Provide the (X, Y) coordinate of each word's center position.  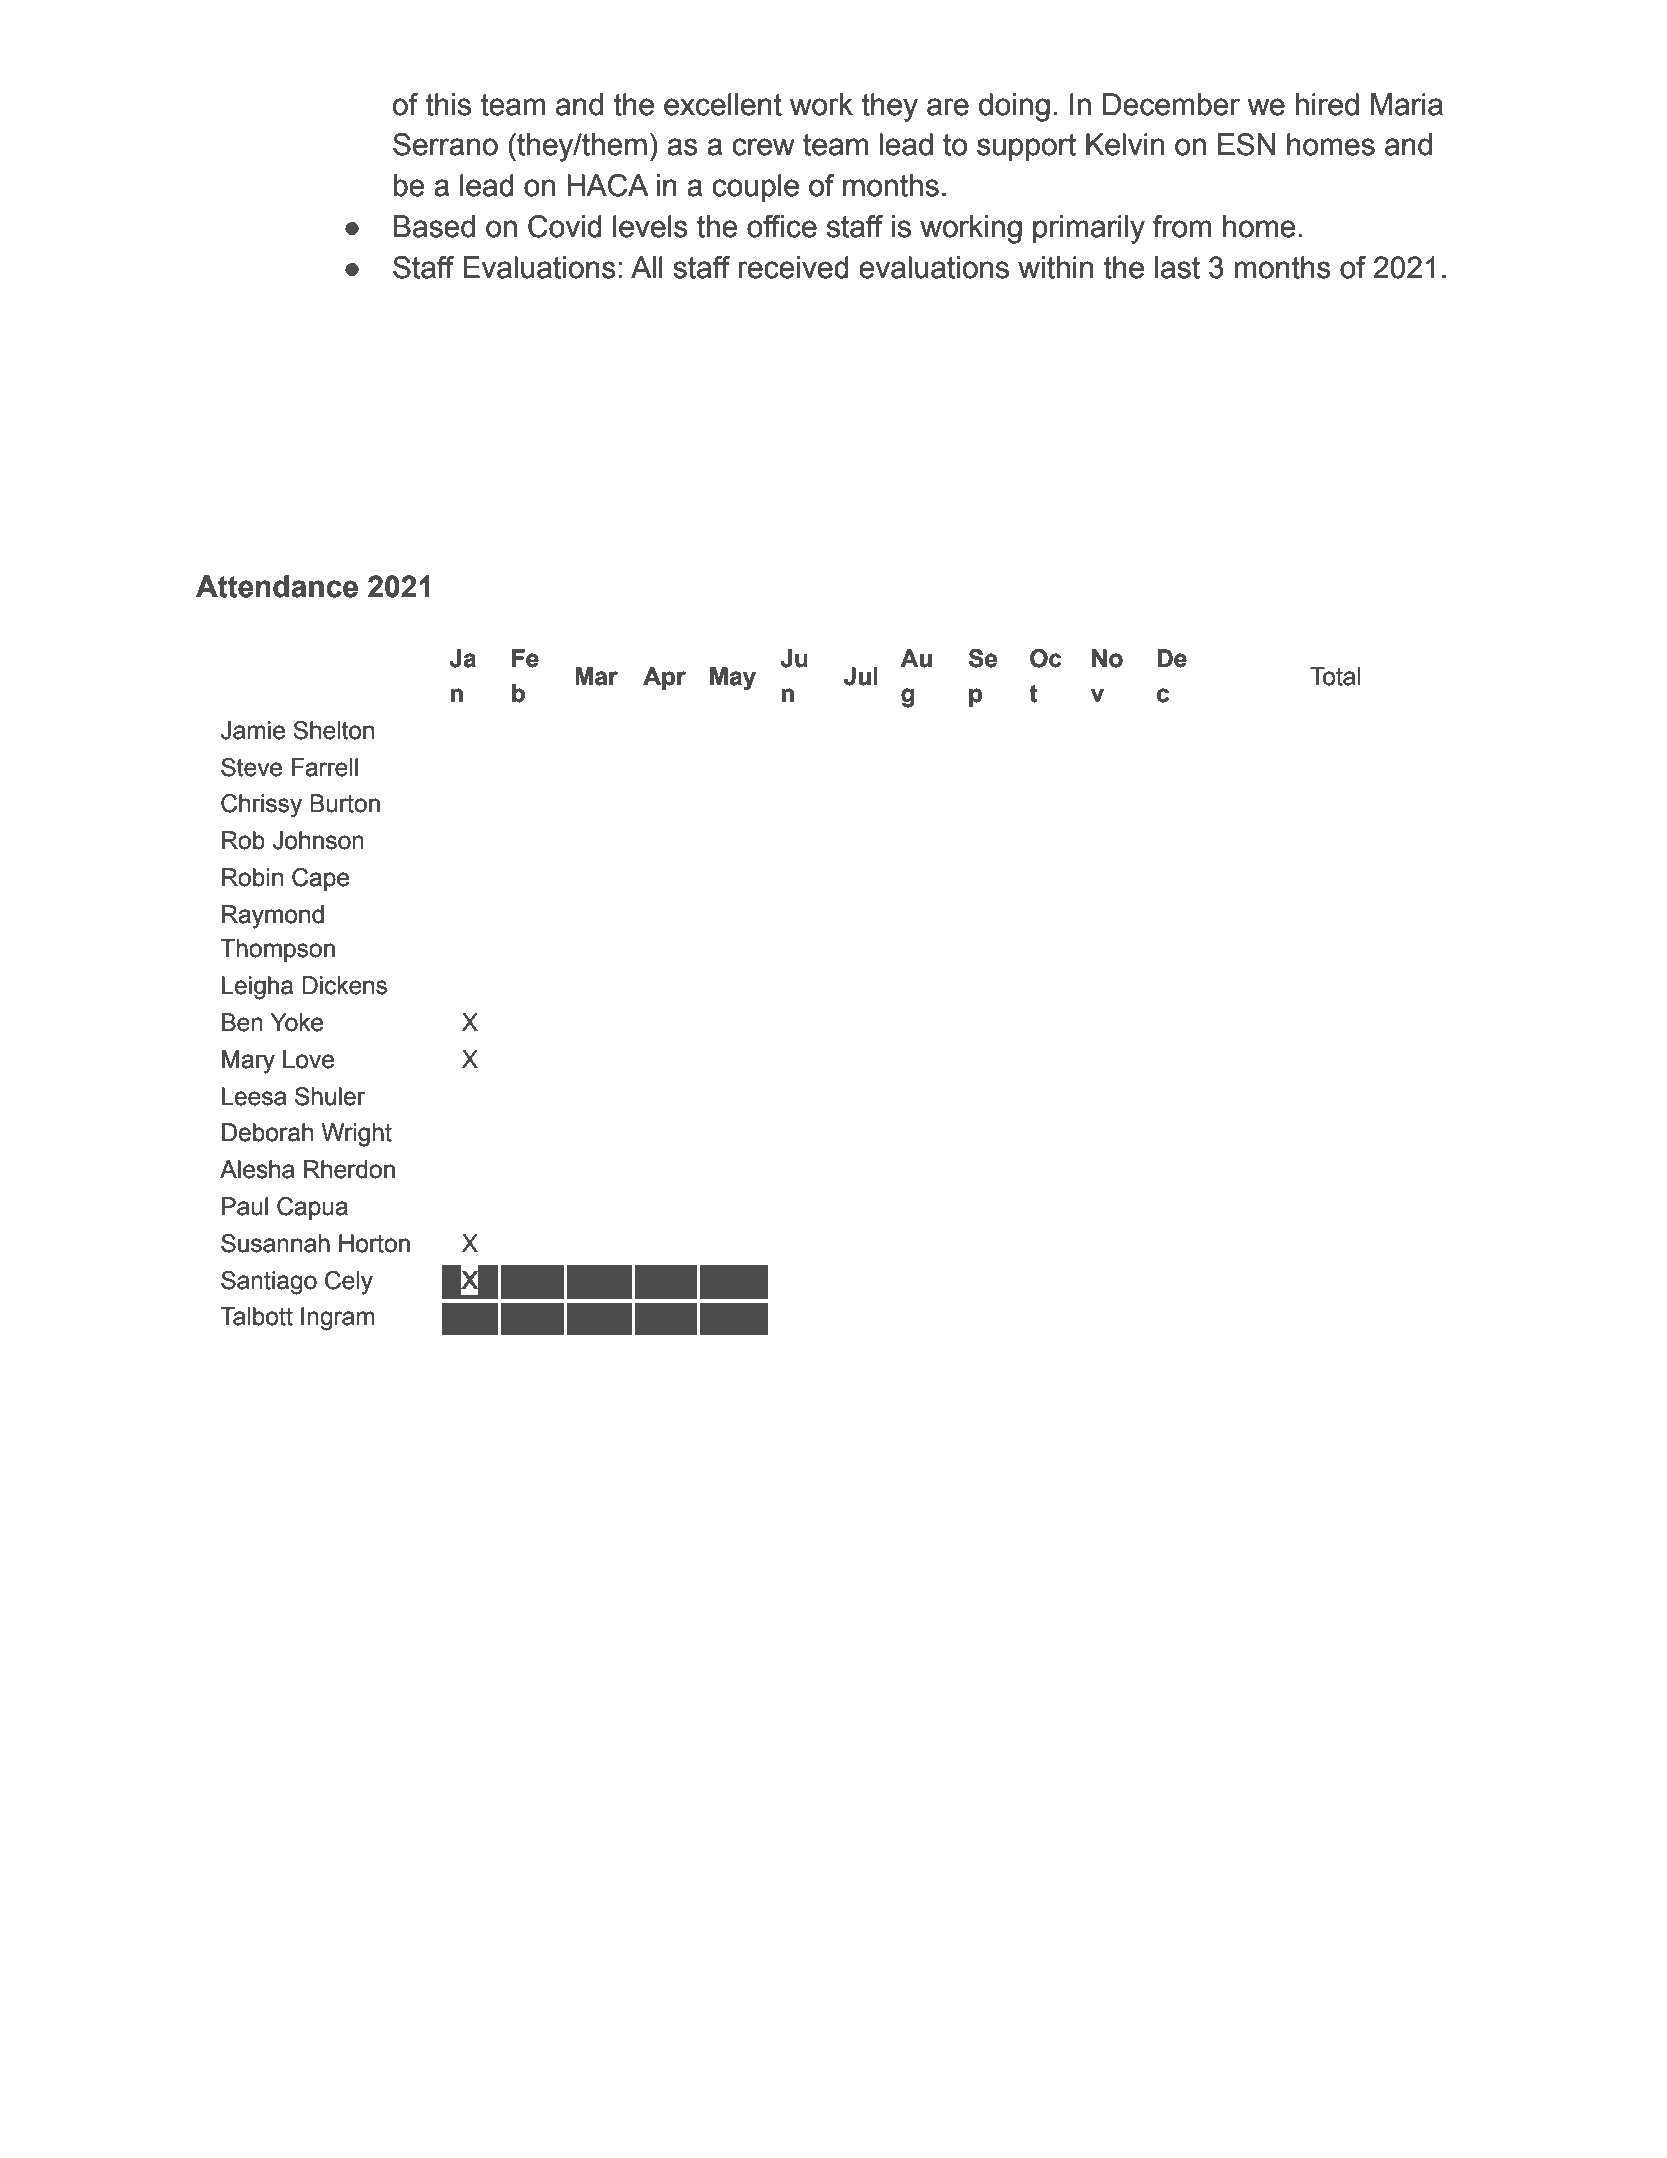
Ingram (338, 1319)
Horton (374, 1243)
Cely (349, 1283)
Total (1335, 676)
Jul (861, 676)
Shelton (333, 730)
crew (763, 147)
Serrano (445, 144)
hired (1327, 104)
